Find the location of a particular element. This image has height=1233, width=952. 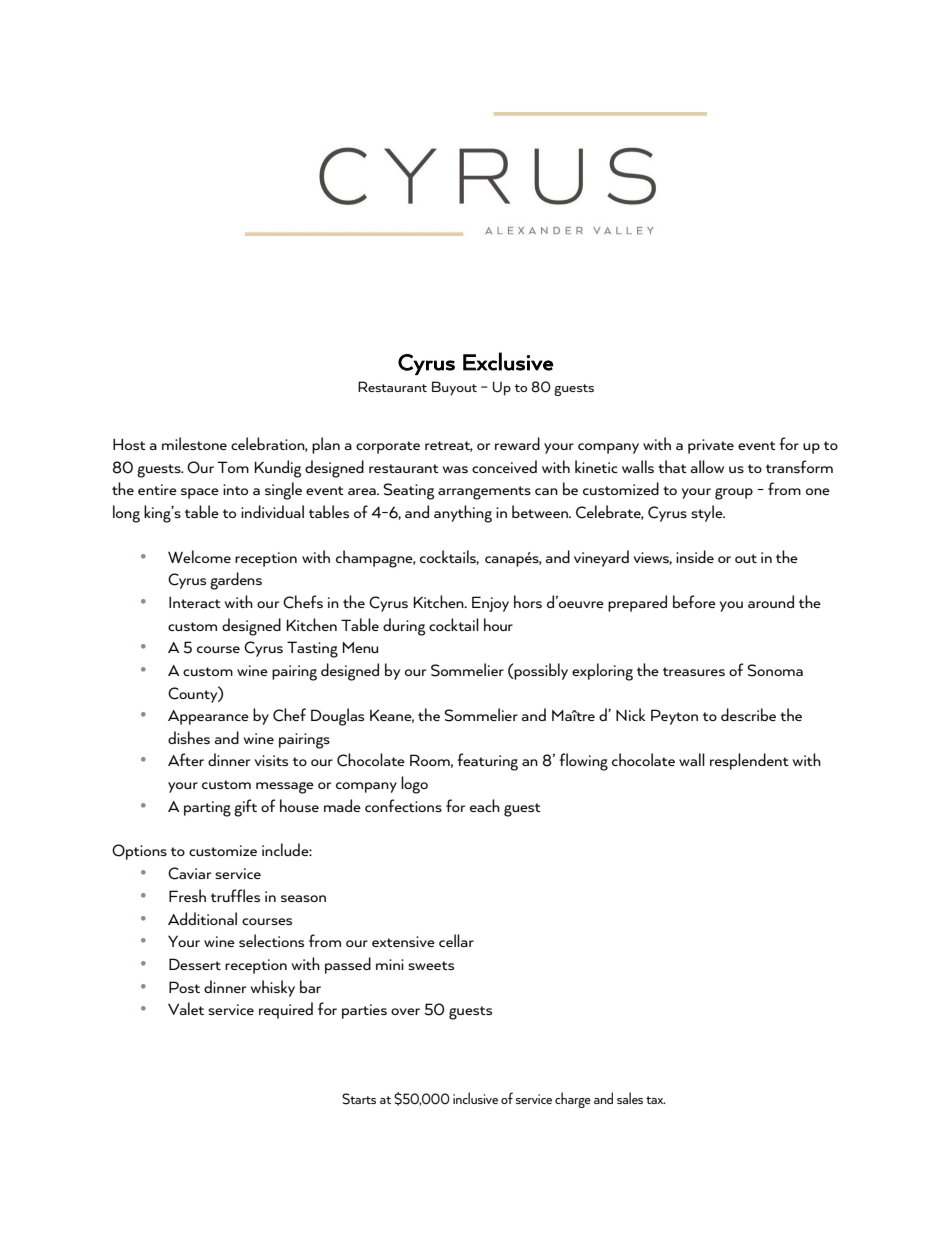

anything is located at coordinates (463, 514).
